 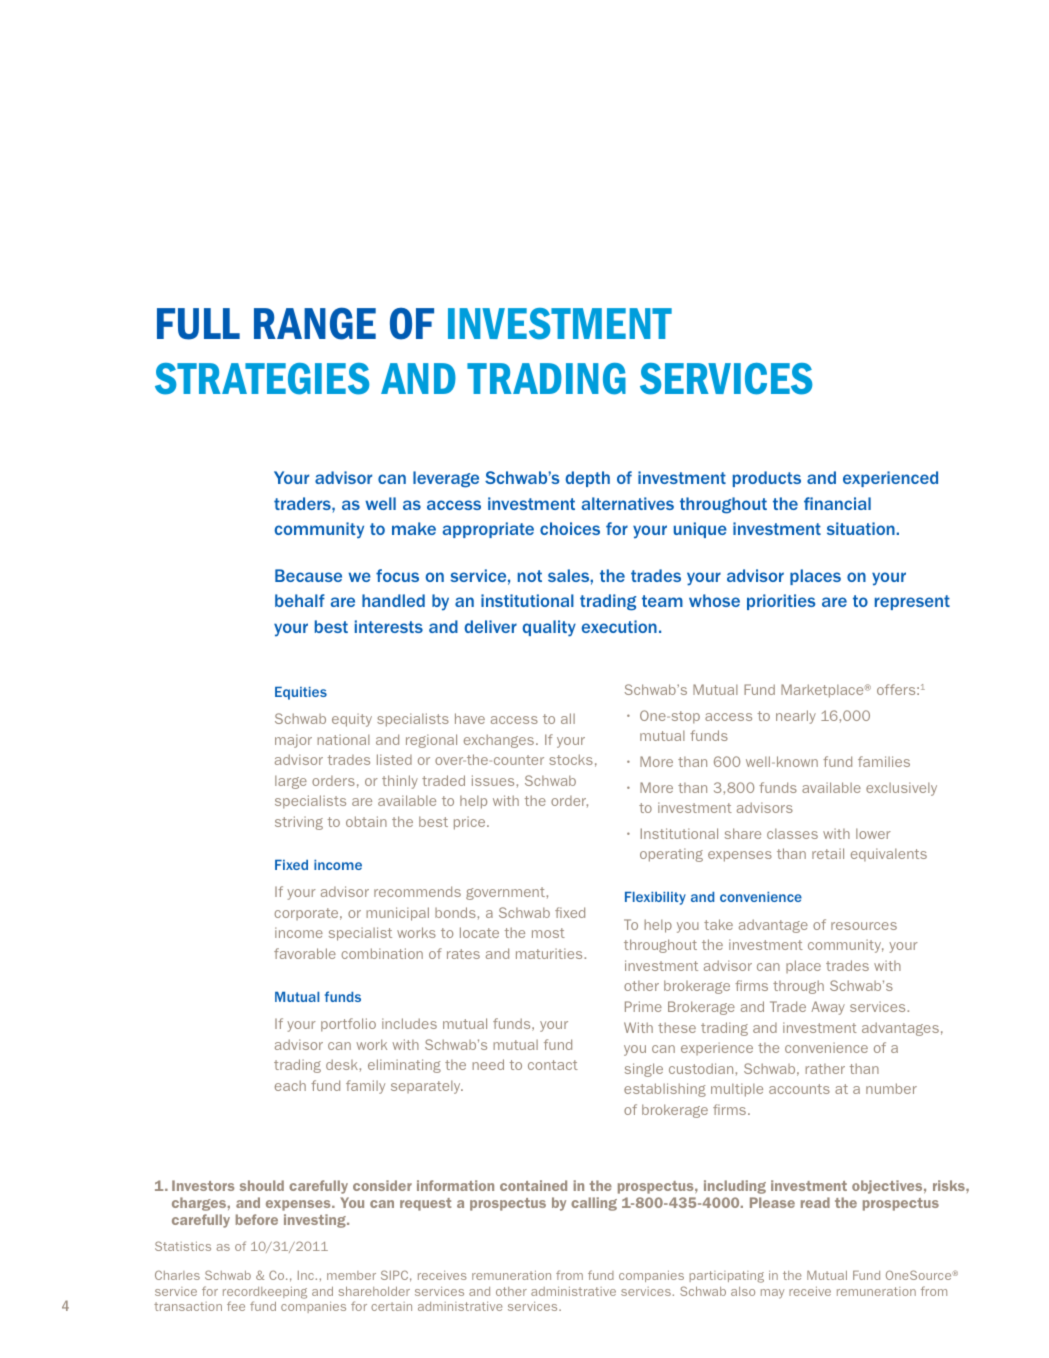 What do you see at coordinates (293, 741) in the screenshot?
I see `major` at bounding box center [293, 741].
